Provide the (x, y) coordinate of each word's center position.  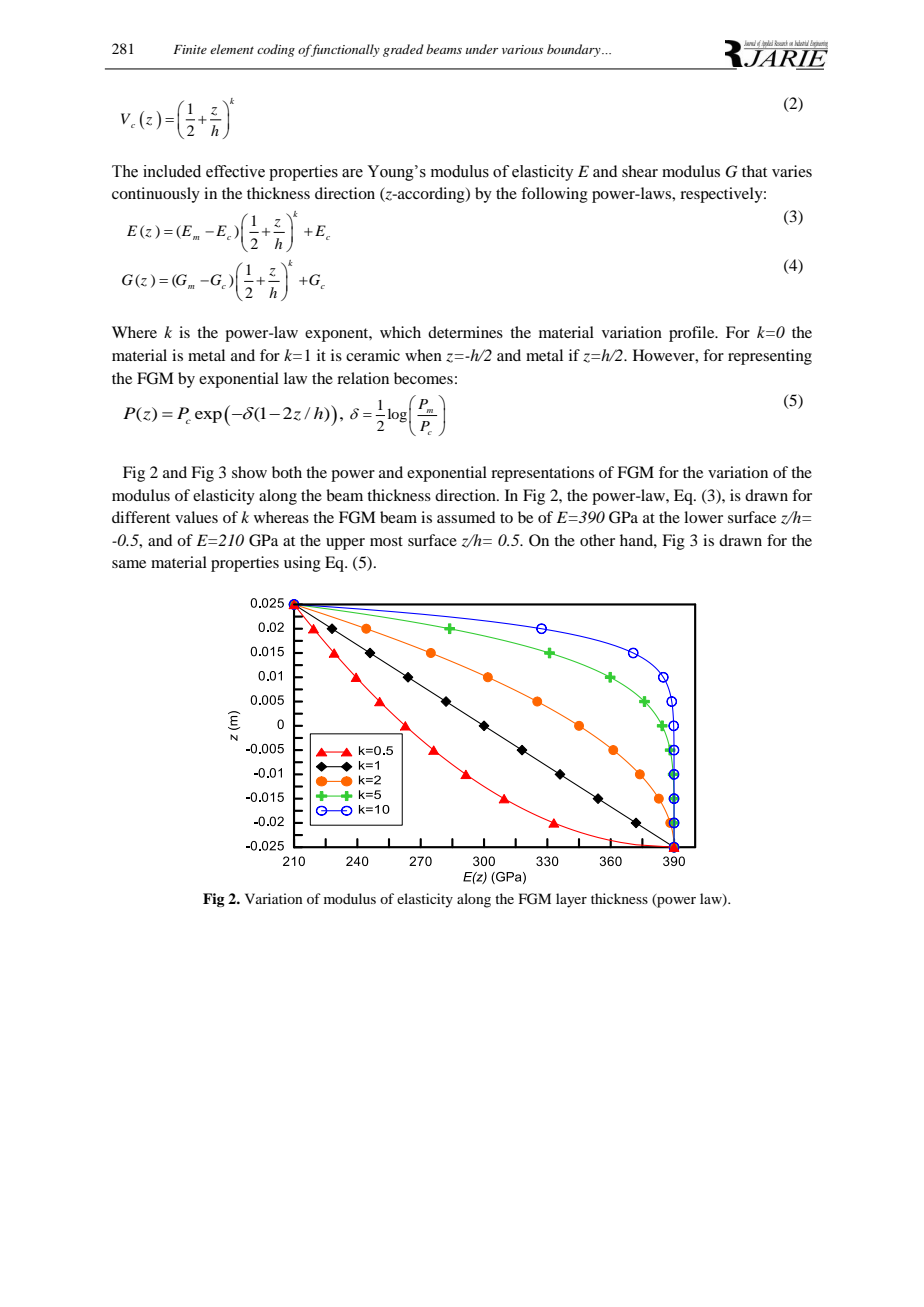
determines (465, 332)
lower (703, 517)
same (129, 564)
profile (693, 334)
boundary (575, 50)
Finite (190, 49)
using (302, 564)
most (386, 541)
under (482, 49)
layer (571, 900)
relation (363, 378)
